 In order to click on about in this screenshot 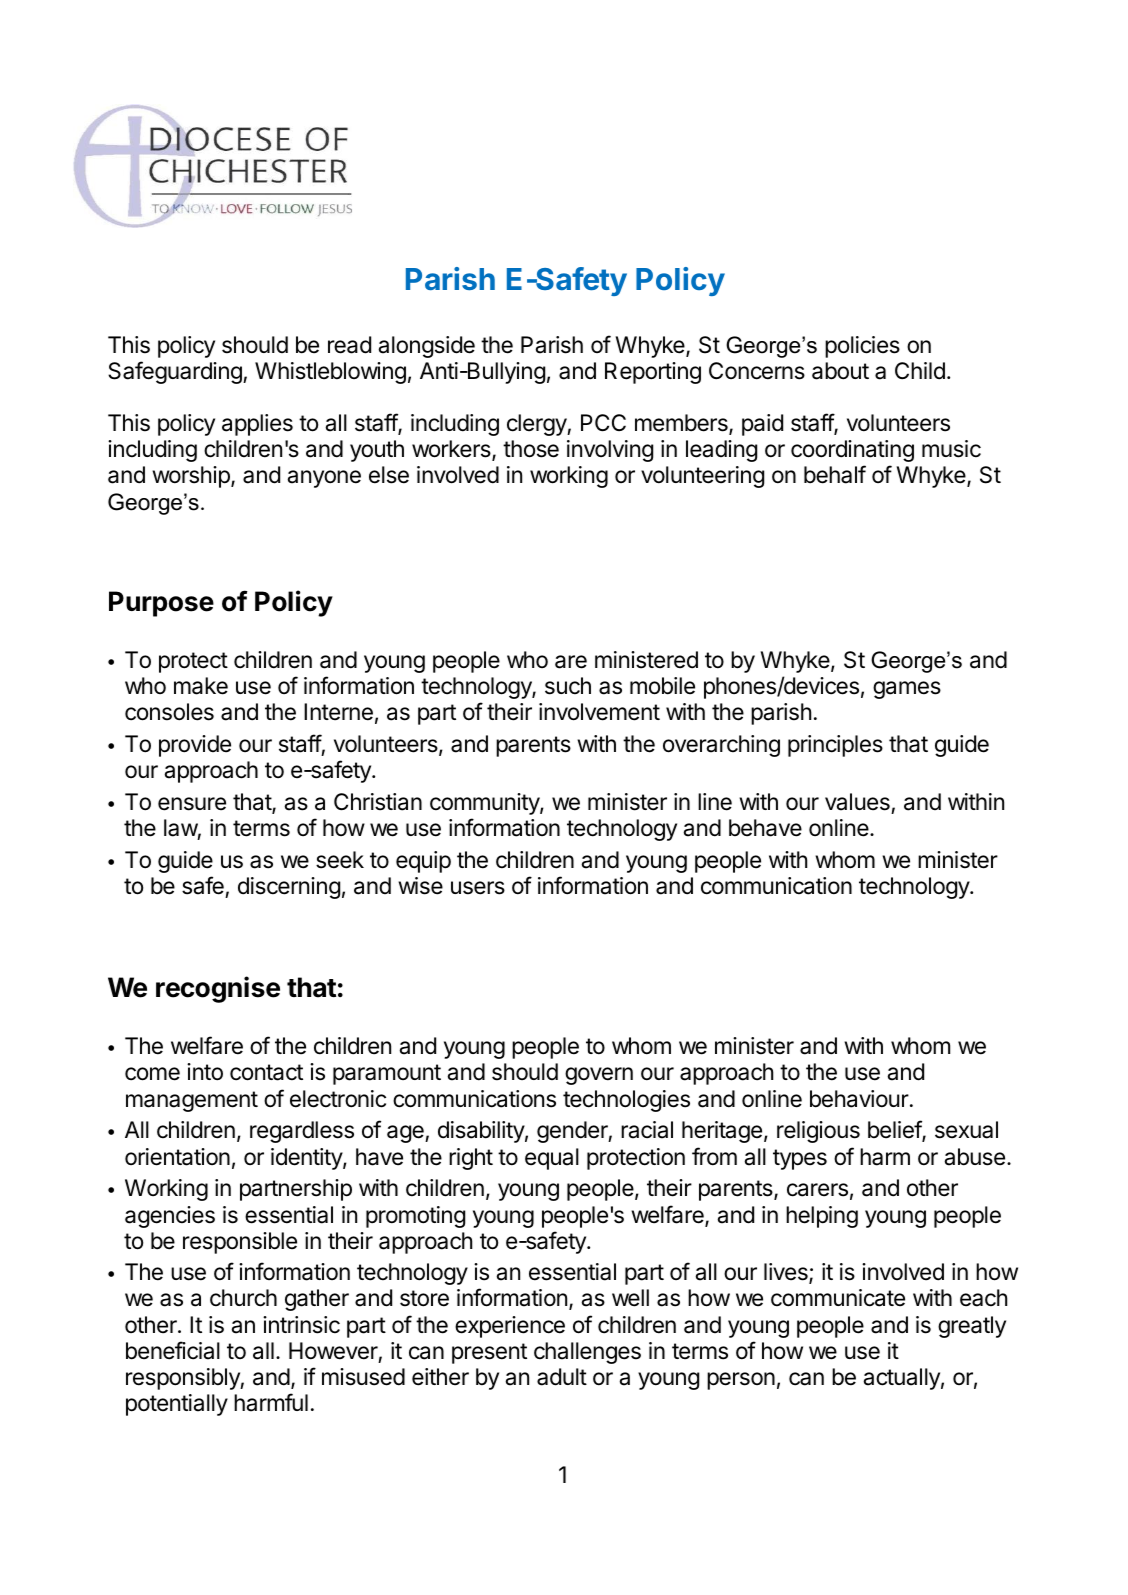, I will do `click(840, 371)`.
